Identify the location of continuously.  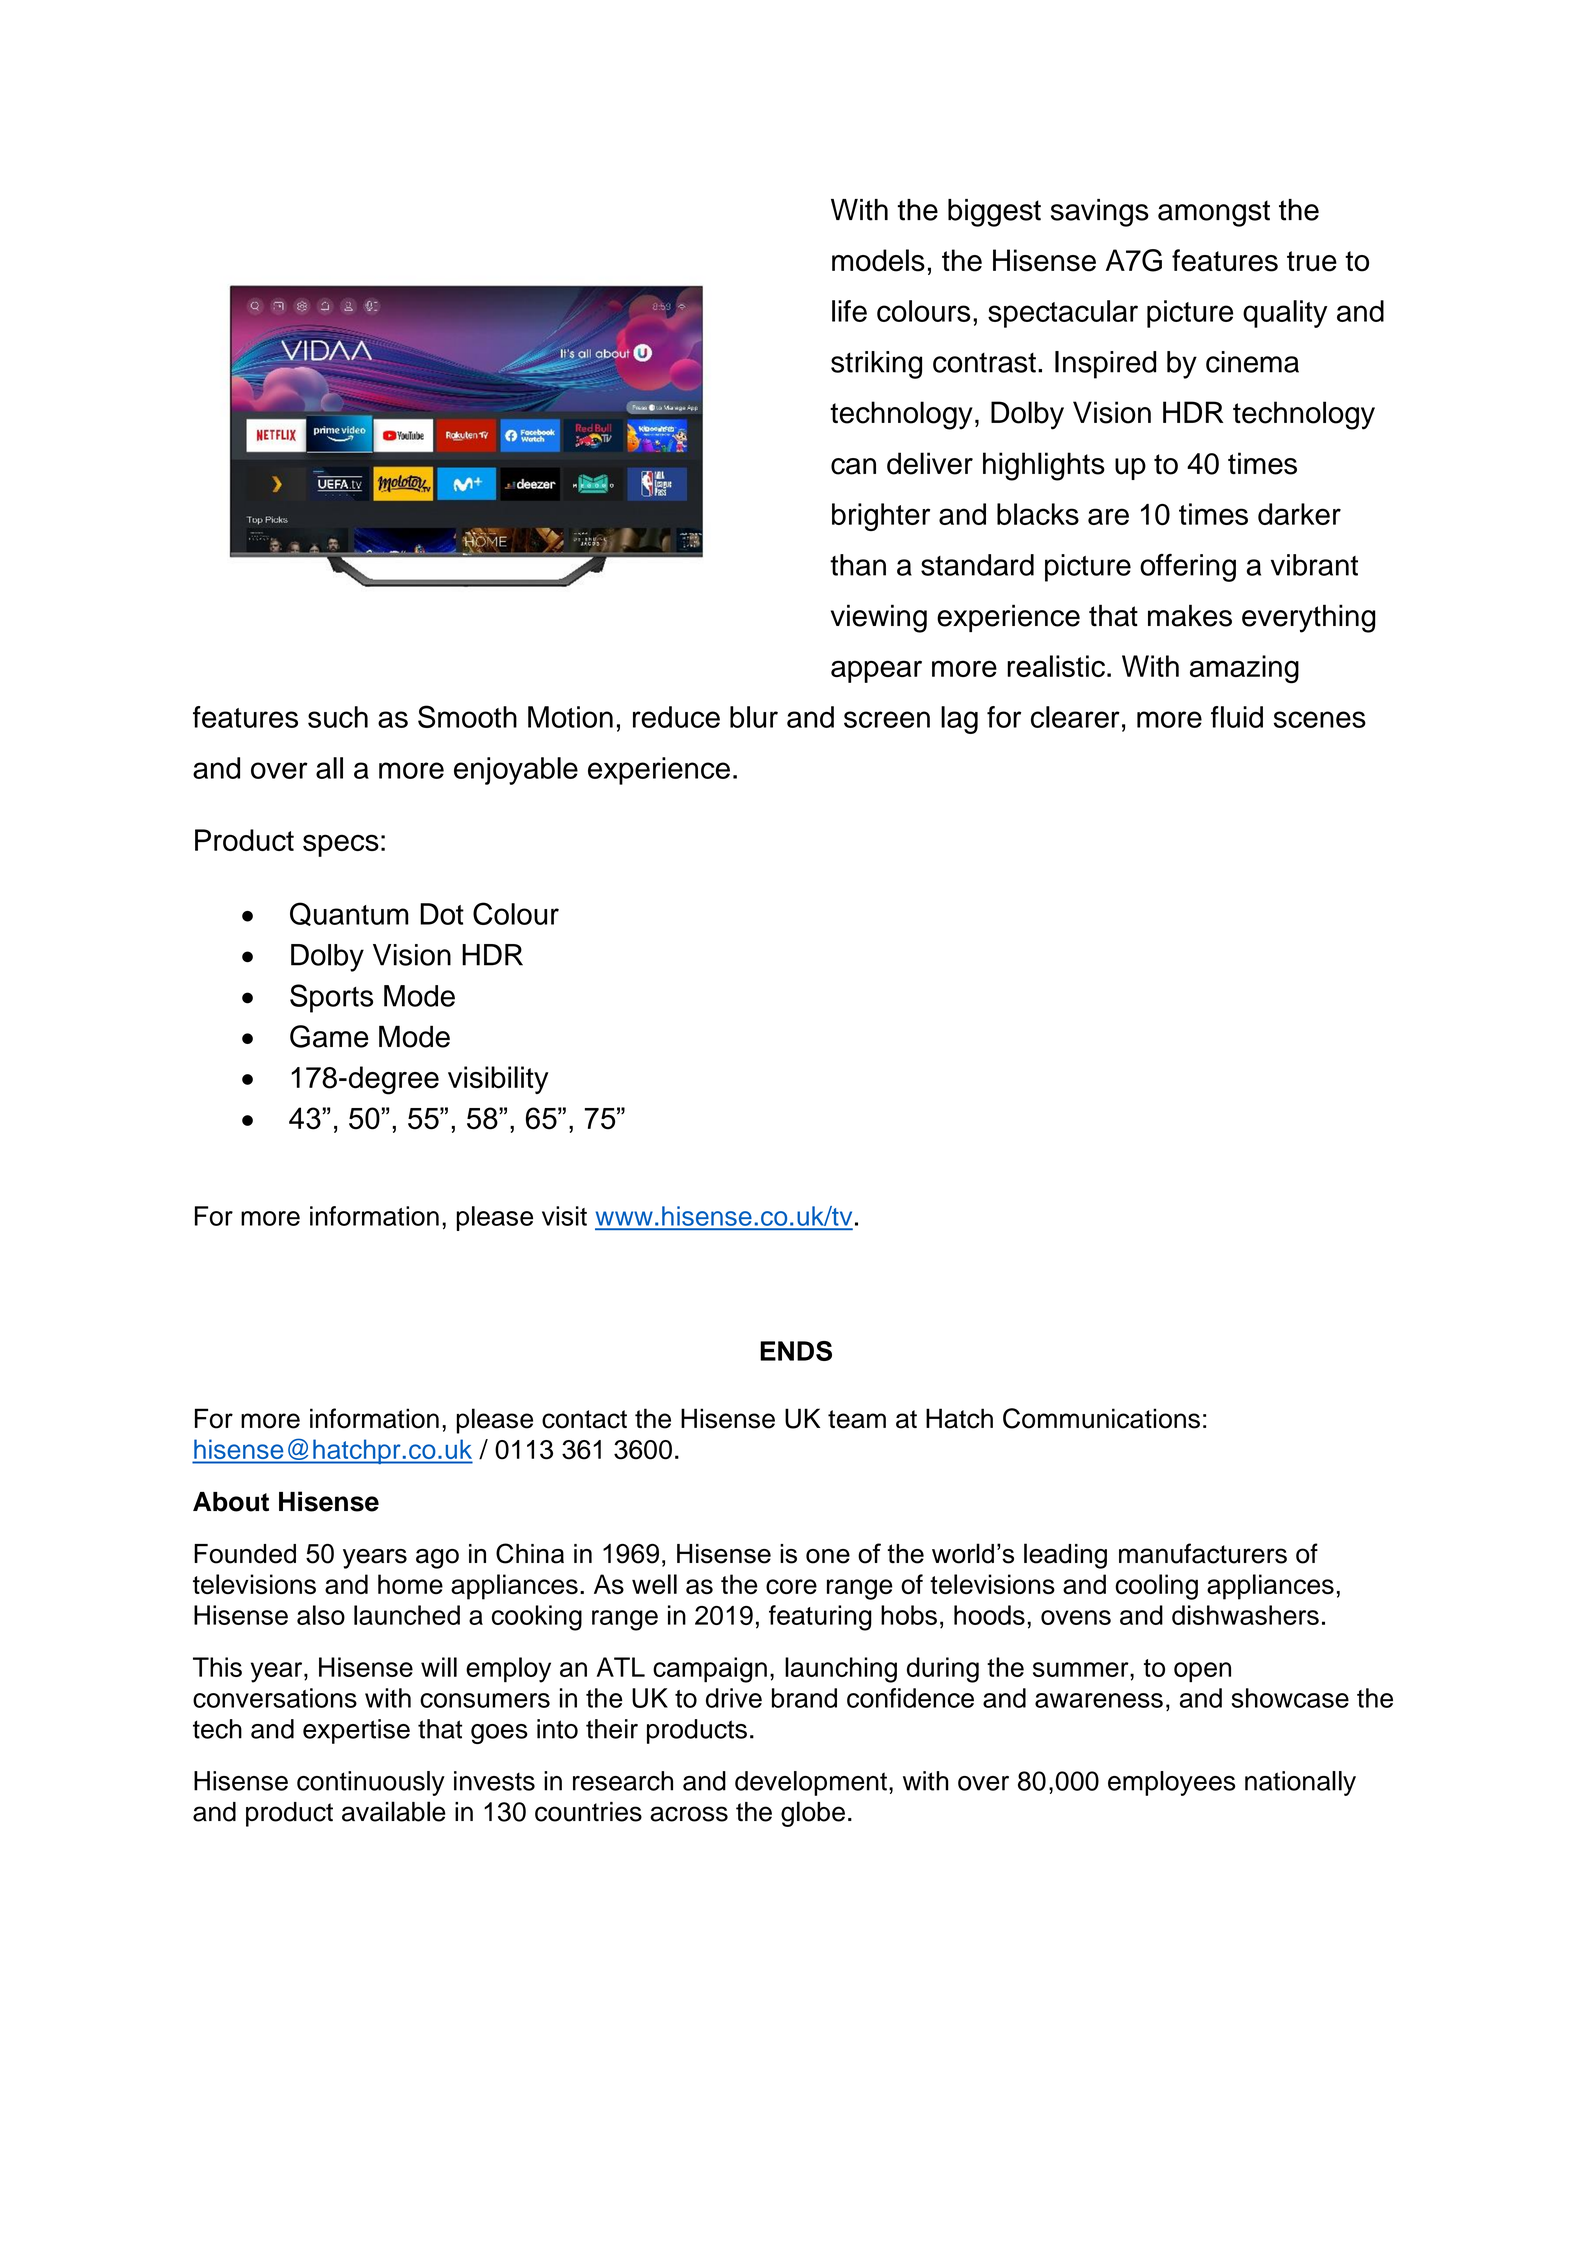
(371, 1783).
